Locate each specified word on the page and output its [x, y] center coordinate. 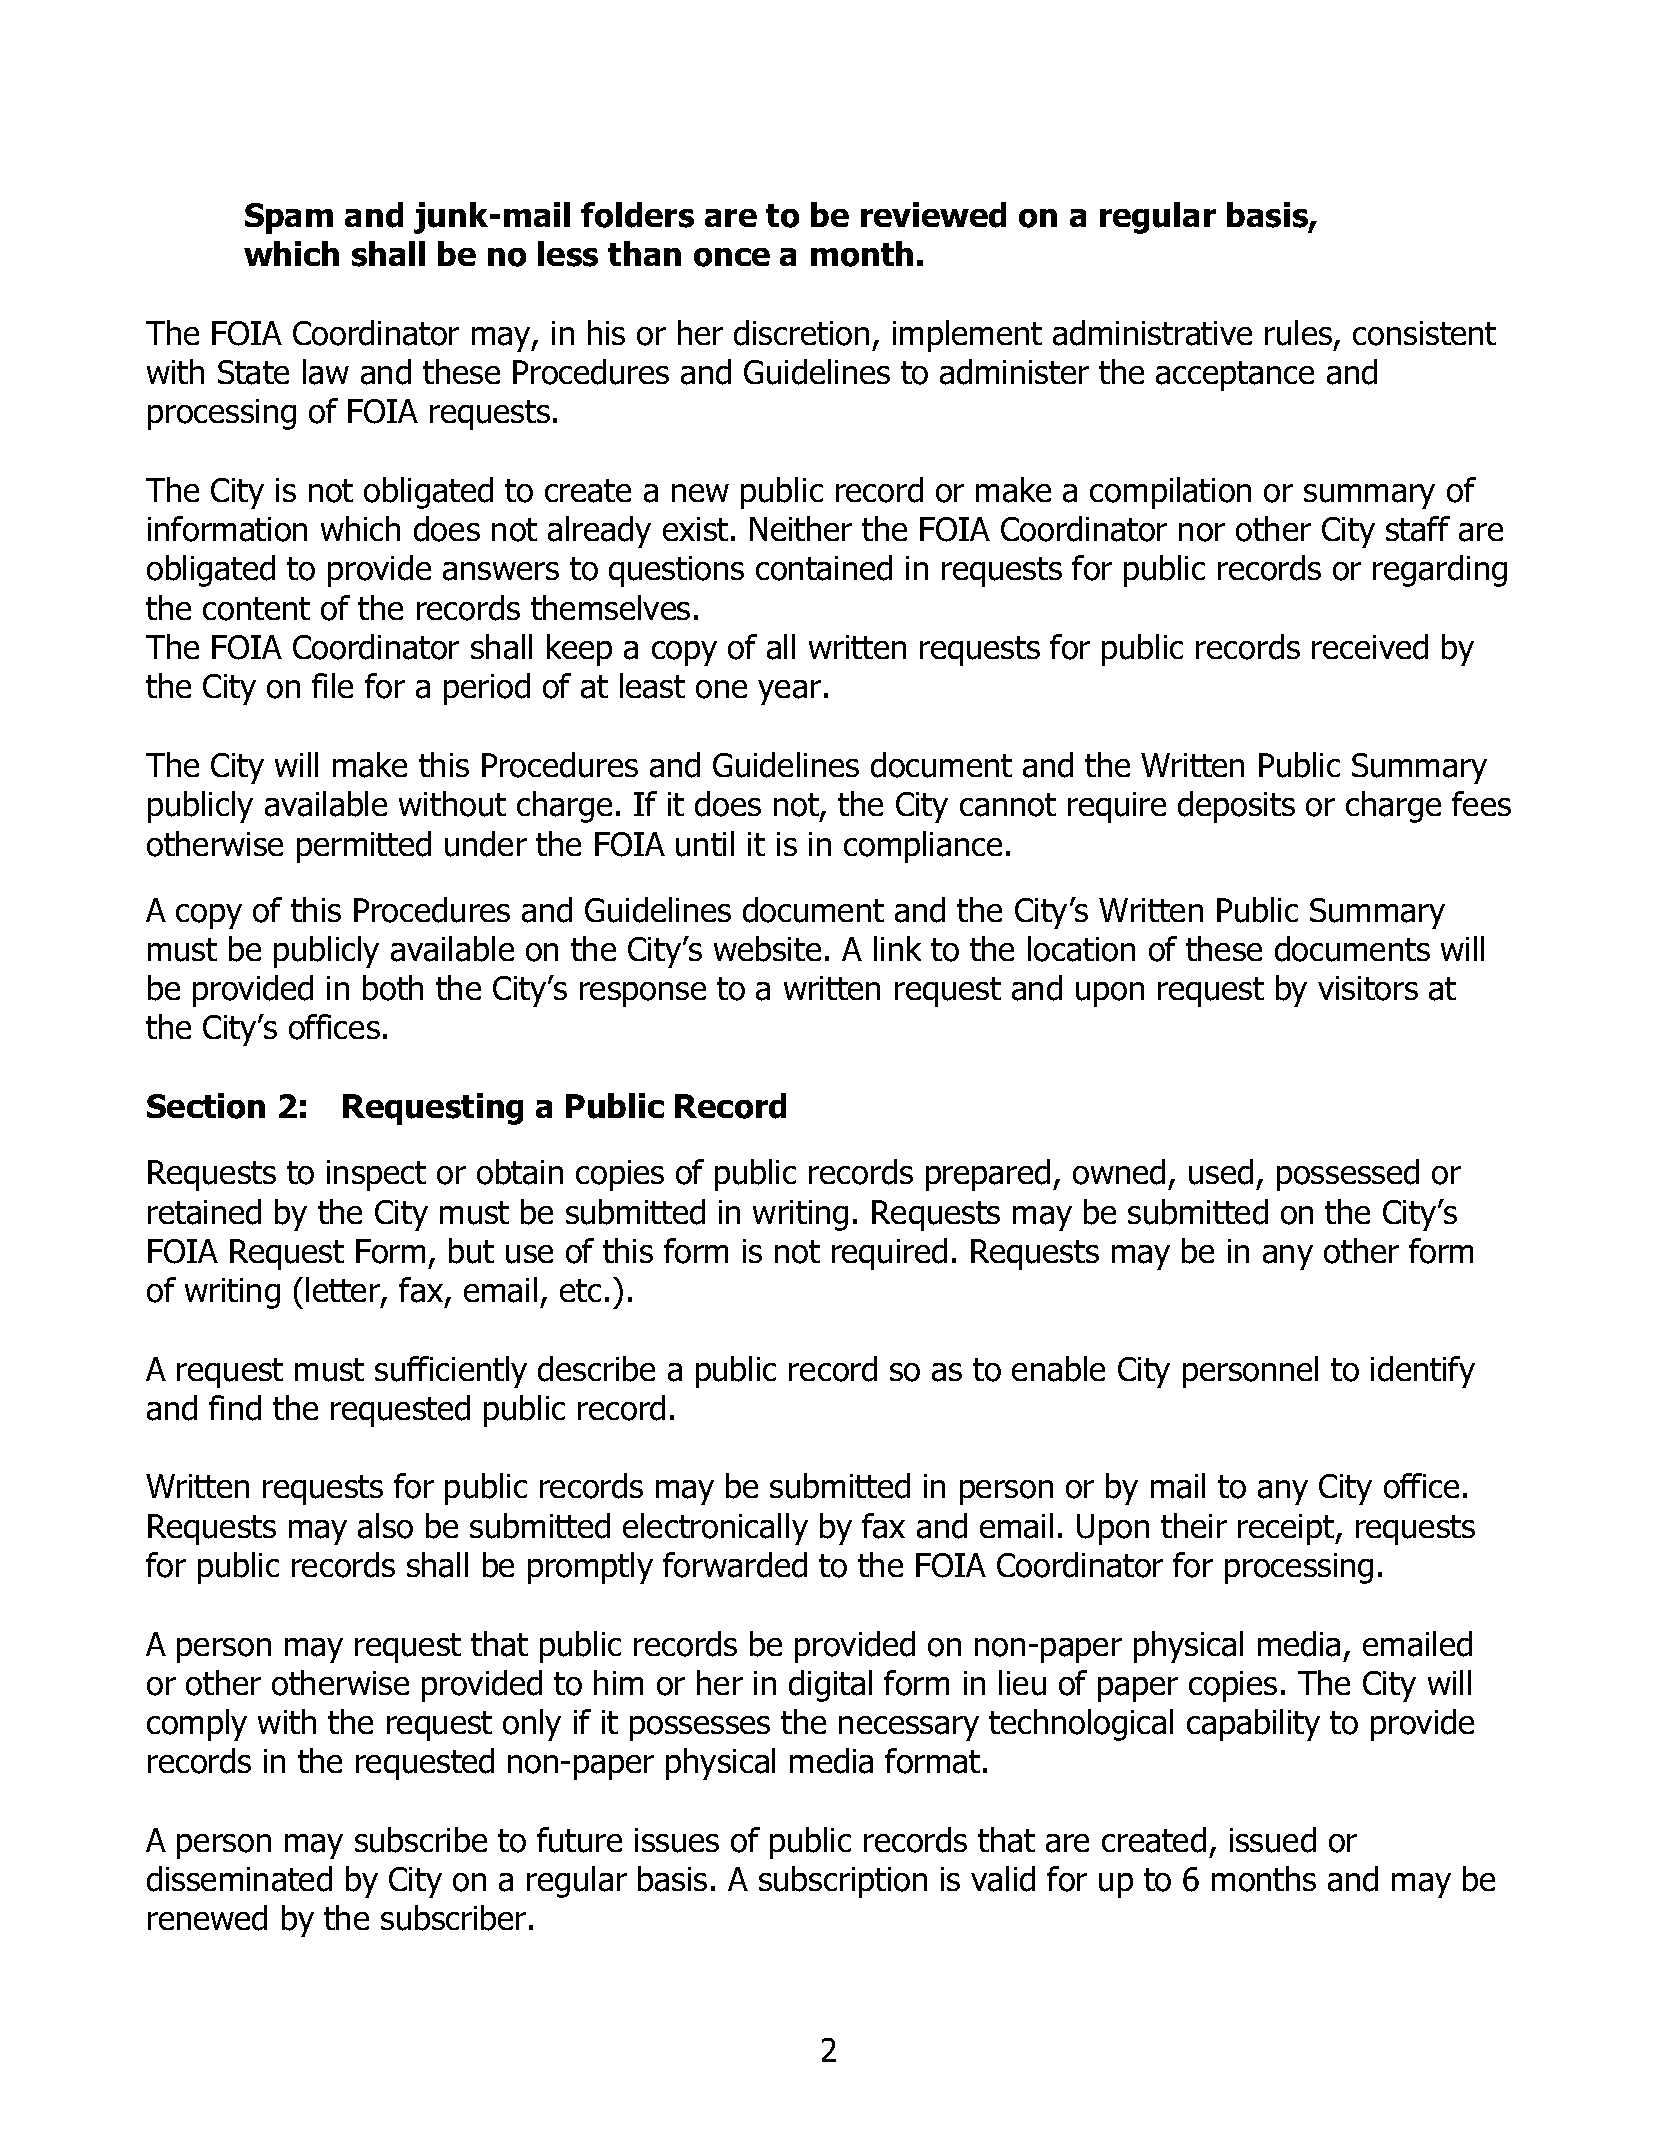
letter [344, 1291]
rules [1300, 334]
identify [1423, 1372]
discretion [801, 333]
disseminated [239, 1879]
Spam [289, 218]
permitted [364, 847]
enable [1058, 1369]
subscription [843, 1882]
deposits [1236, 807]
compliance [923, 847]
